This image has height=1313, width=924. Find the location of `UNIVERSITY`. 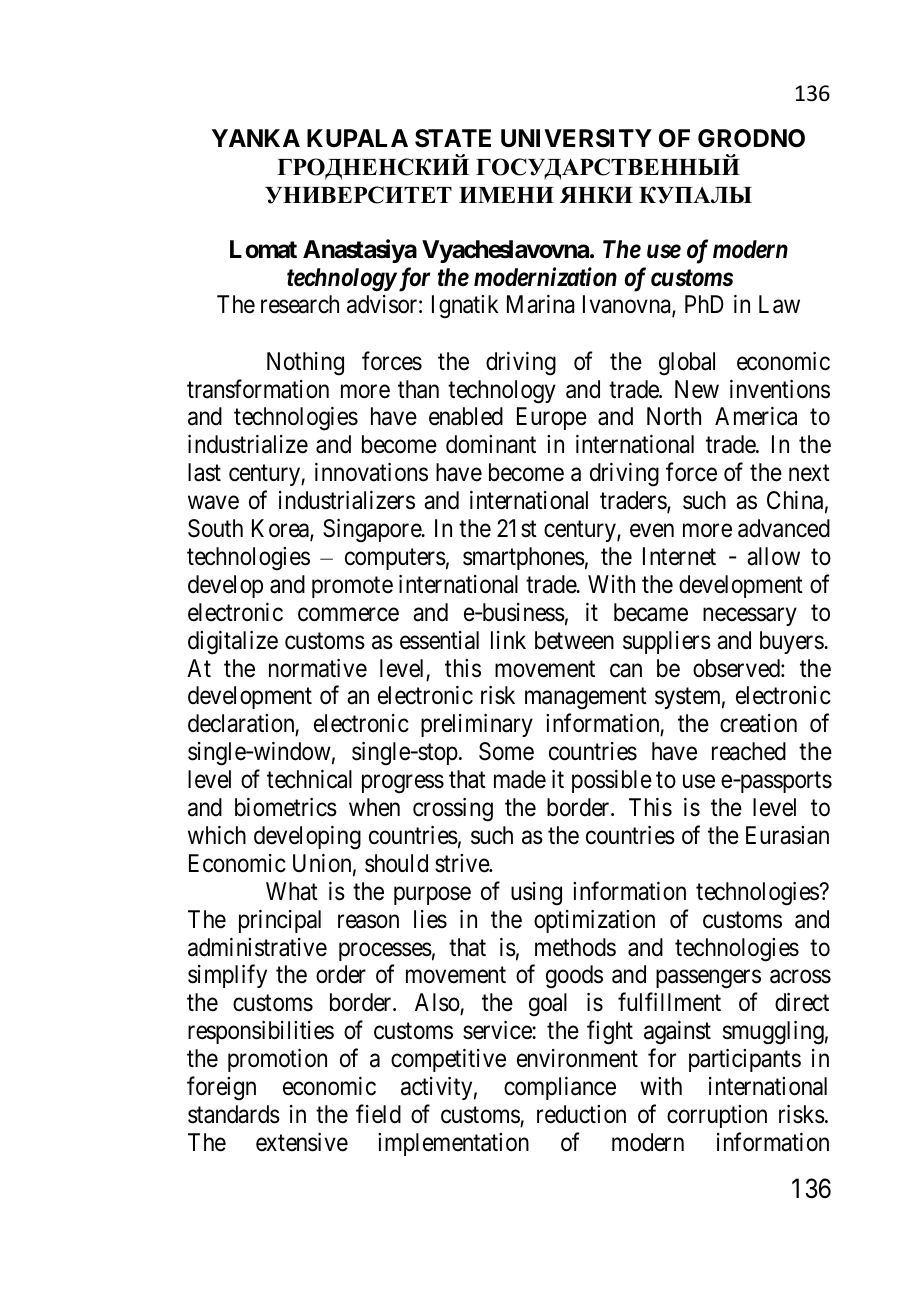

UNIVERSITY is located at coordinates (576, 138).
